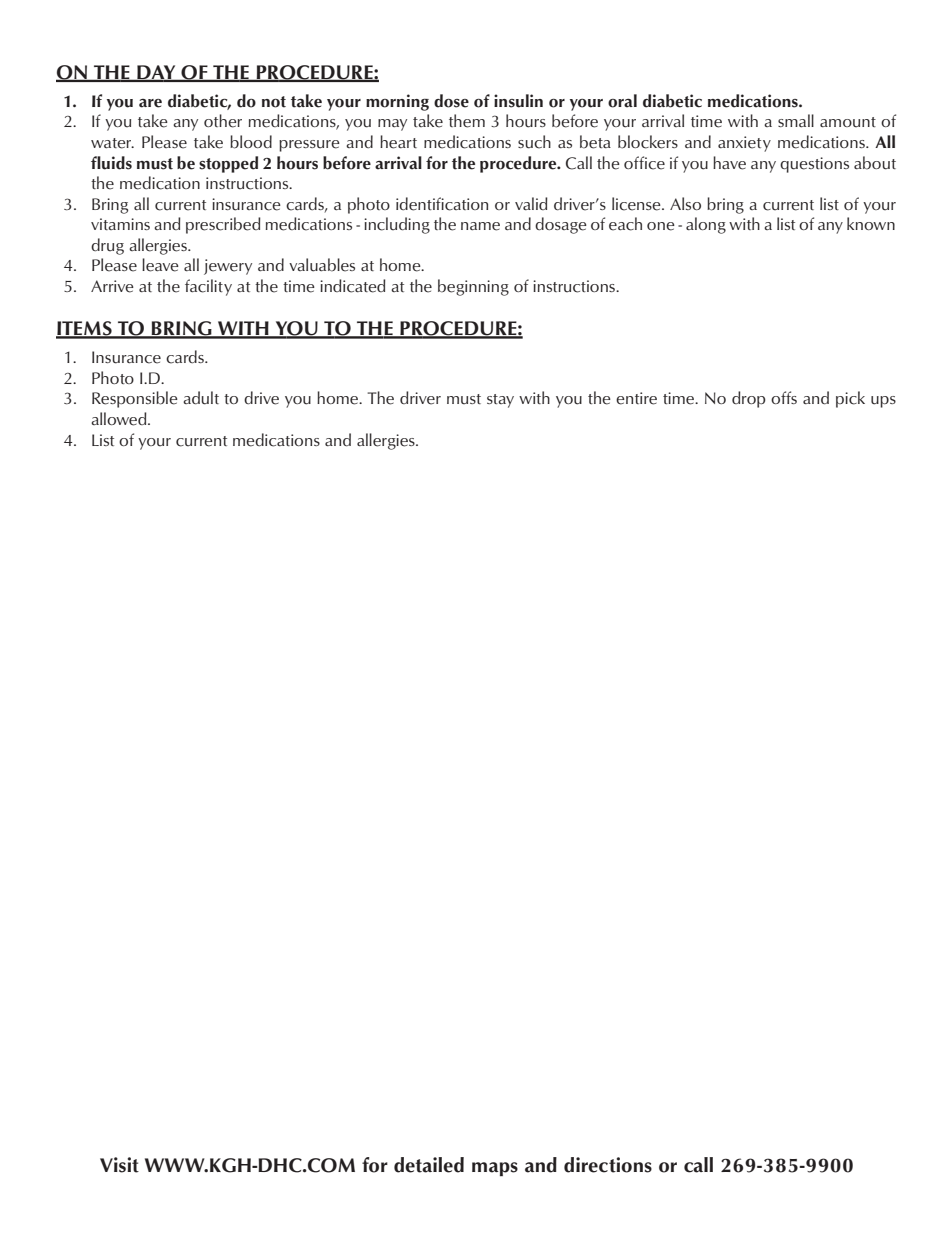 This screenshot has width=952, height=1233. What do you see at coordinates (467, 121) in the screenshot?
I see `them` at bounding box center [467, 121].
